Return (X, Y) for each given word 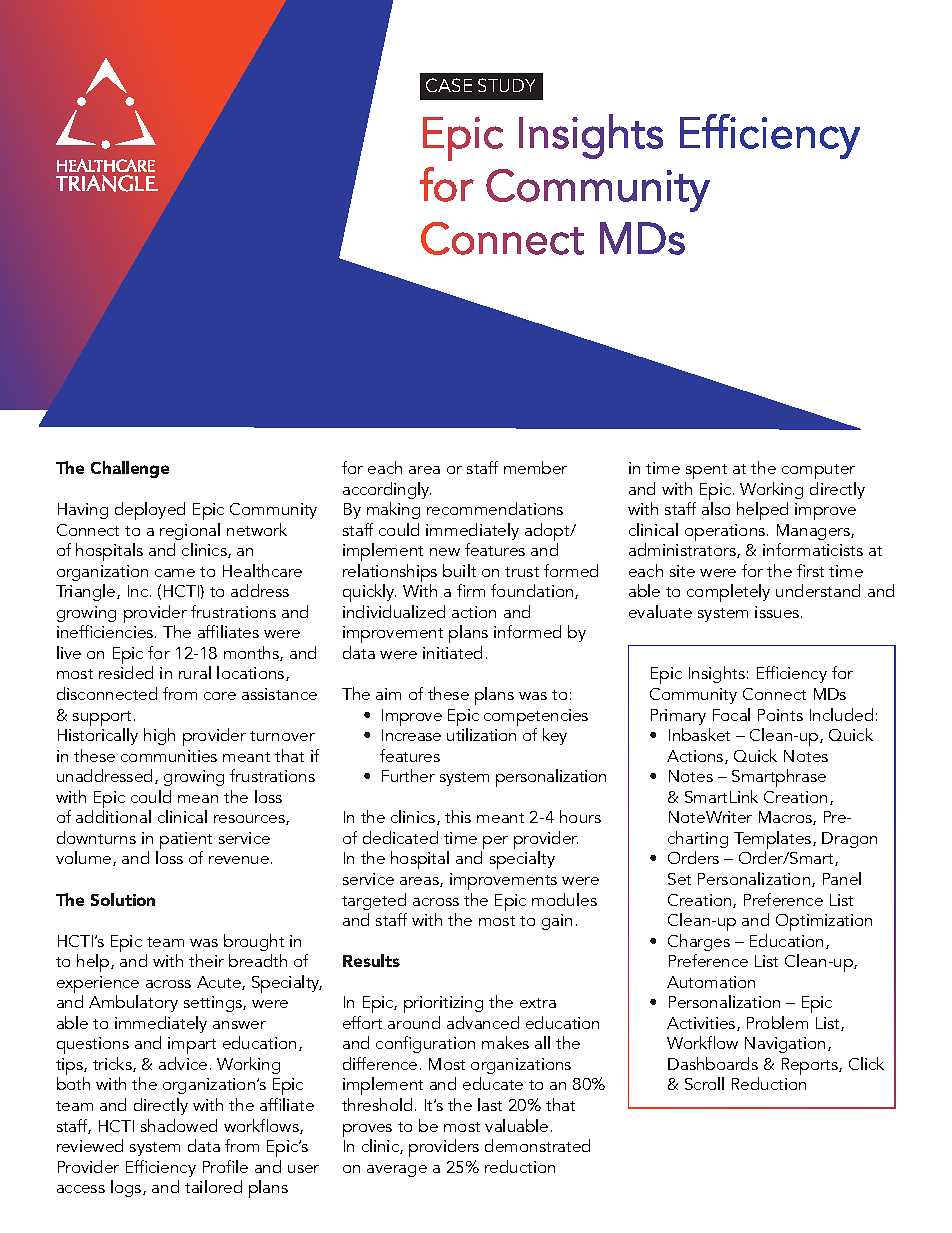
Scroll (704, 1083)
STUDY (506, 85)
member (535, 467)
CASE (449, 85)
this (458, 816)
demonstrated (537, 1145)
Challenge (130, 469)
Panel (842, 878)
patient (186, 842)
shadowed (179, 1125)
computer (818, 471)
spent (706, 471)
